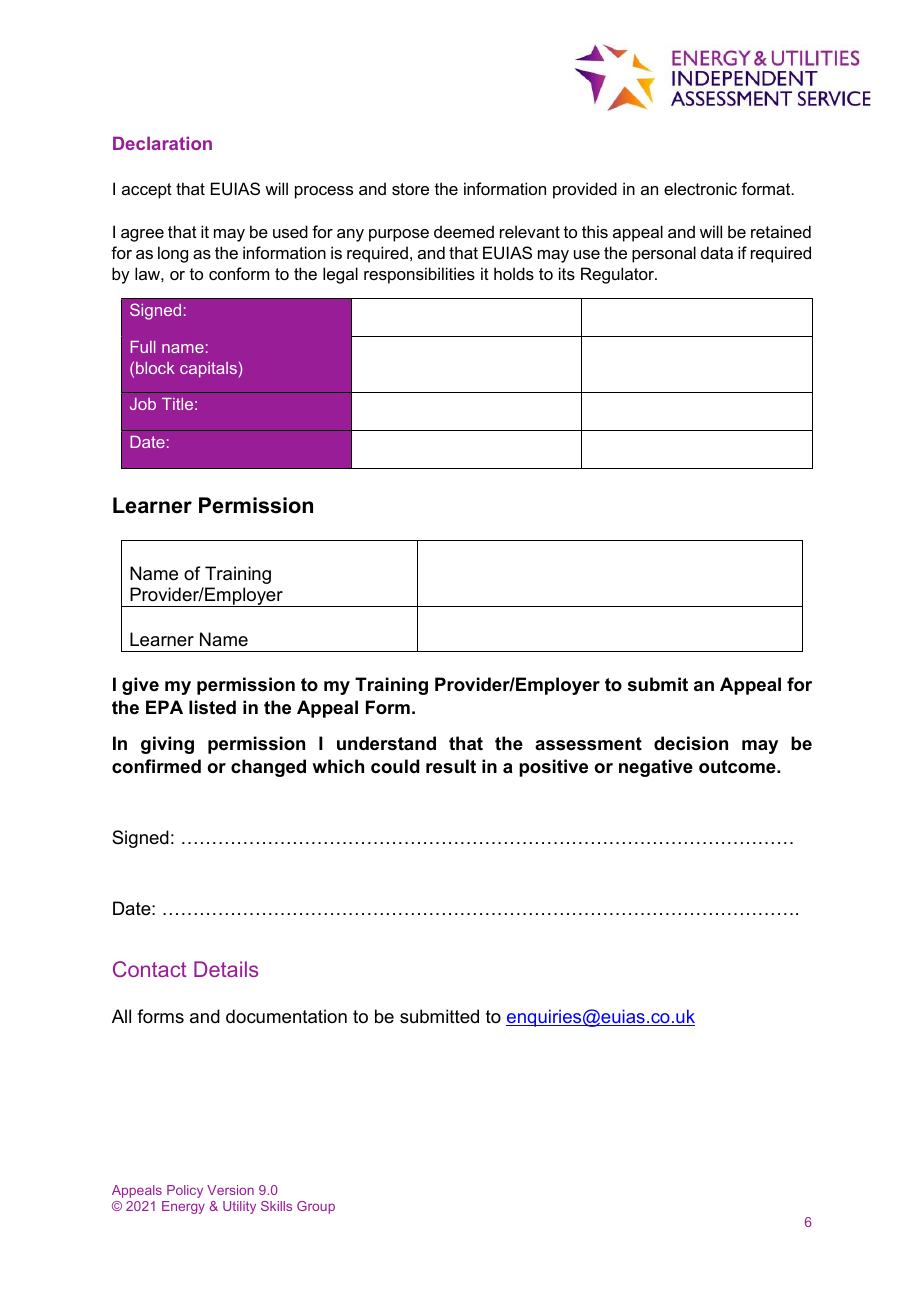 The image size is (924, 1308). I want to click on Policy, so click(185, 1191).
